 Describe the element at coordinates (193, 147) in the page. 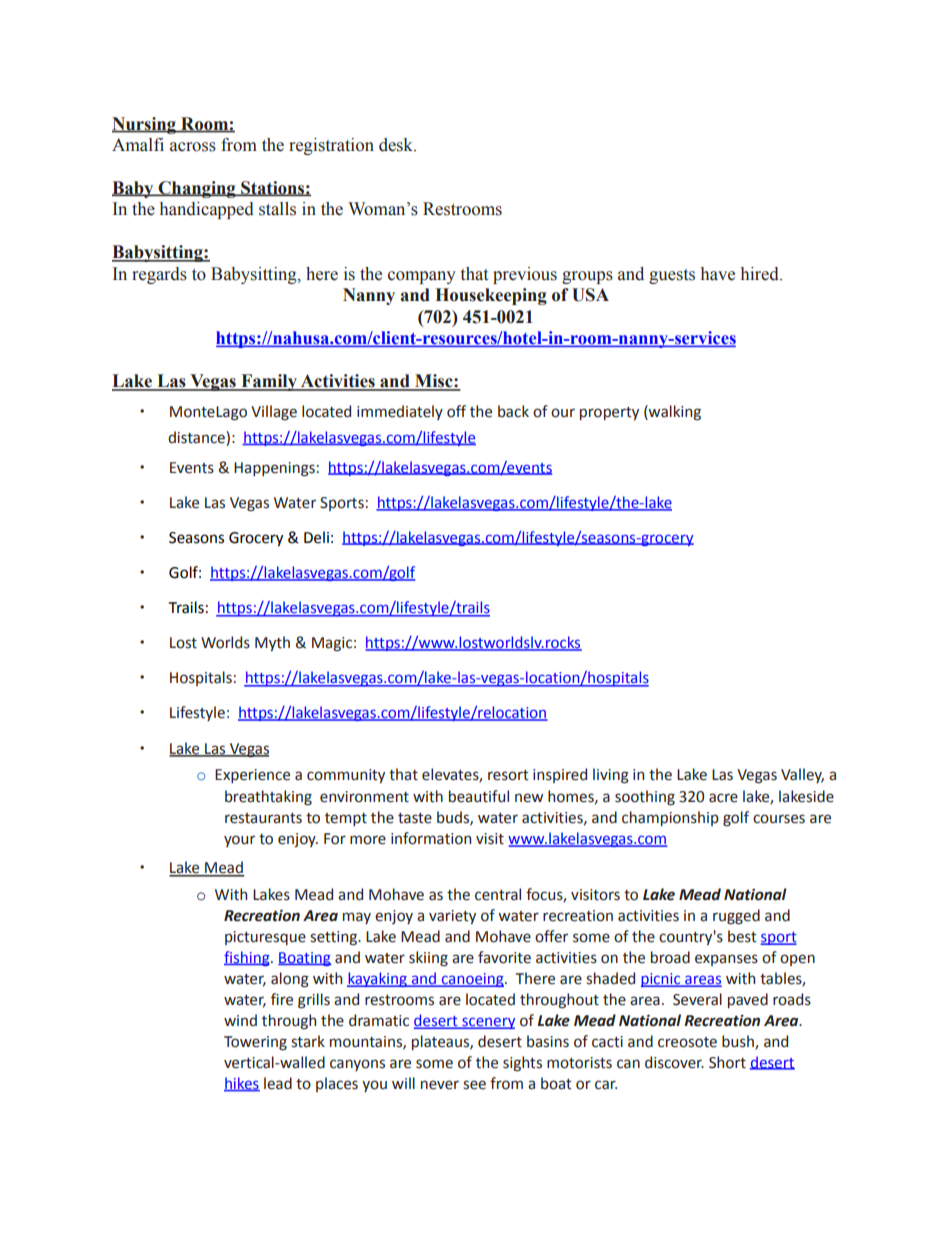

I see `across` at that location.
